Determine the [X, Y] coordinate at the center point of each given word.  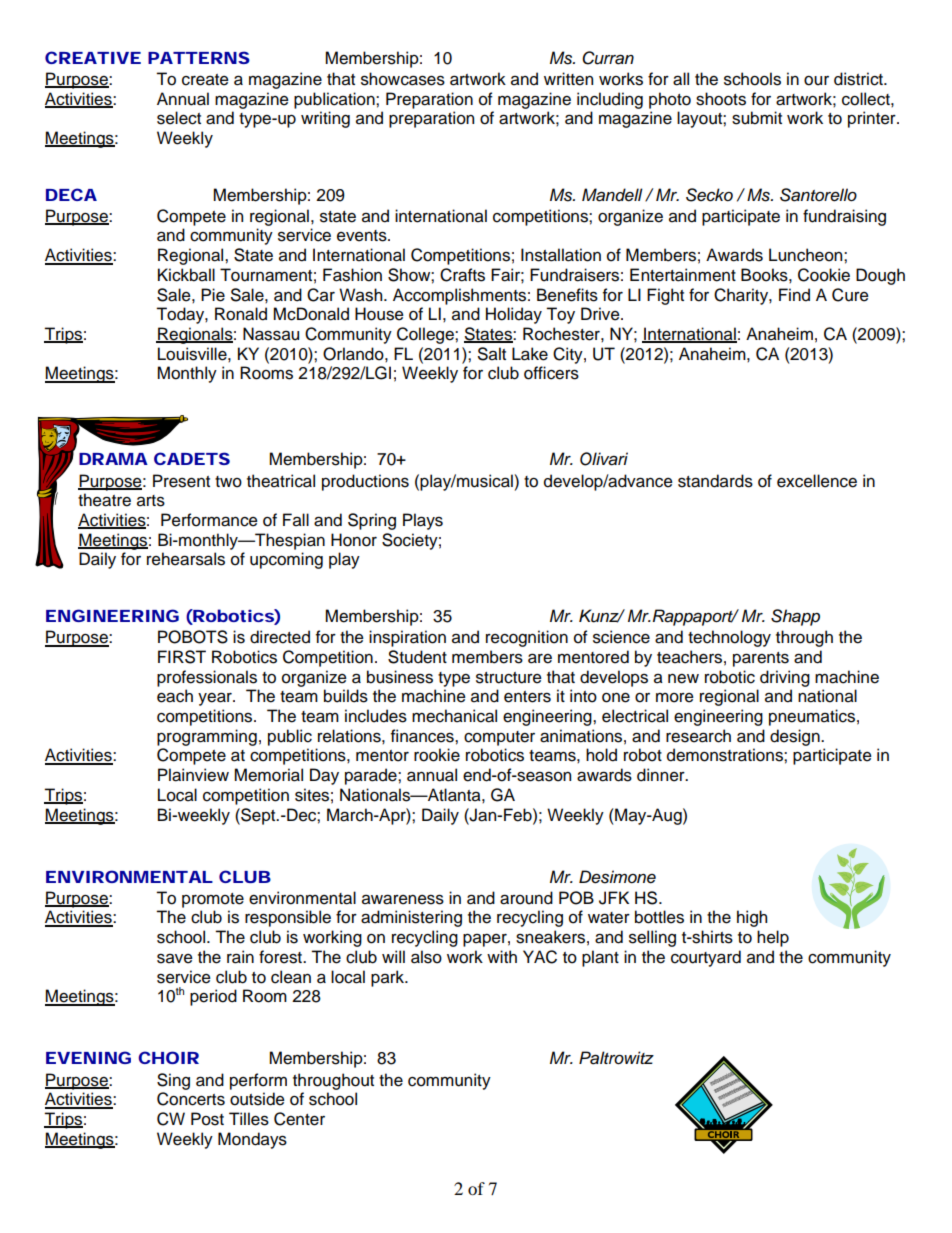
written [568, 79]
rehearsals [186, 559]
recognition [527, 638]
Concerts [191, 1099]
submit [757, 118]
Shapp [795, 617]
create [205, 80]
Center [299, 1119]
